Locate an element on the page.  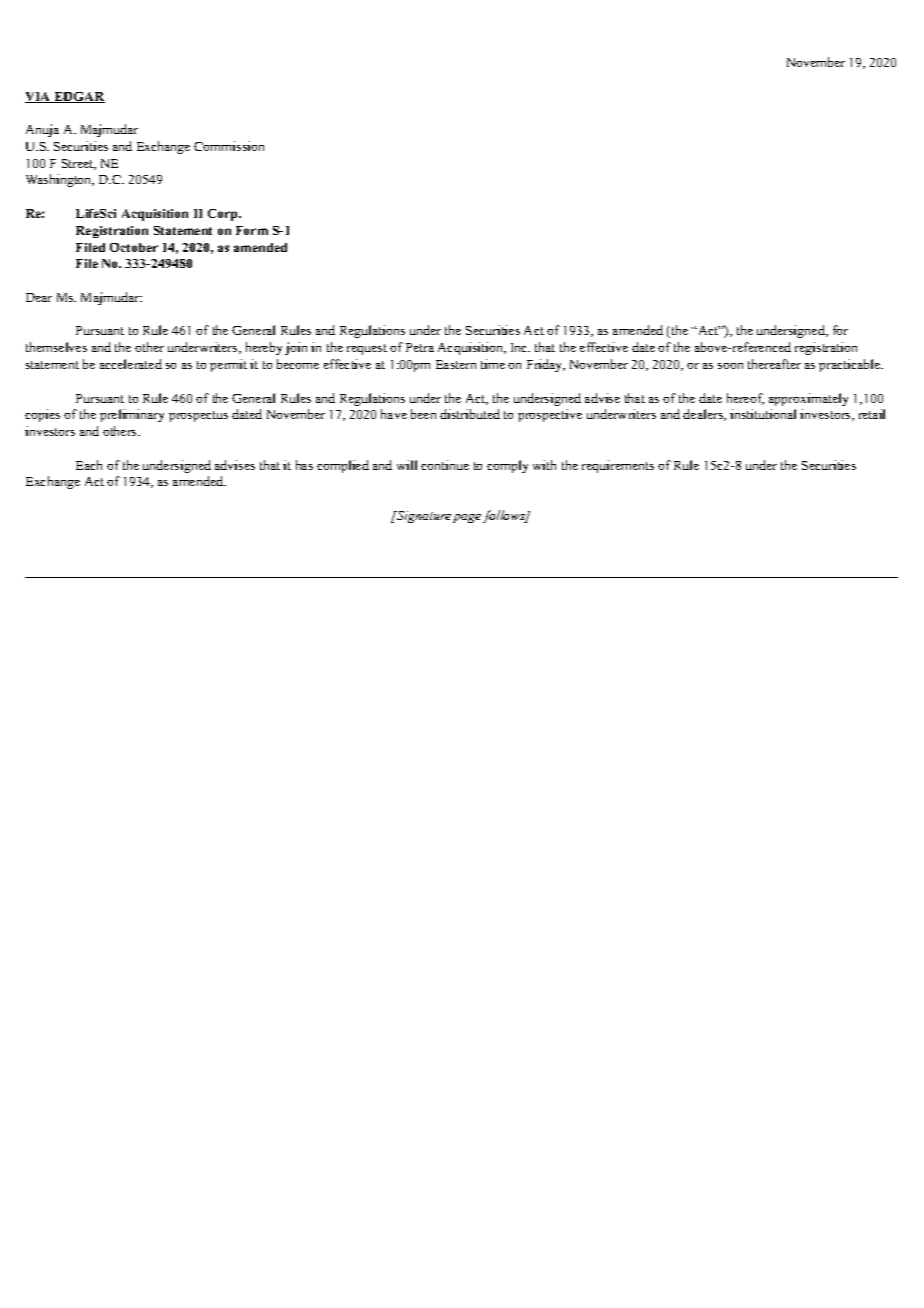
October is located at coordinates (134, 247).
